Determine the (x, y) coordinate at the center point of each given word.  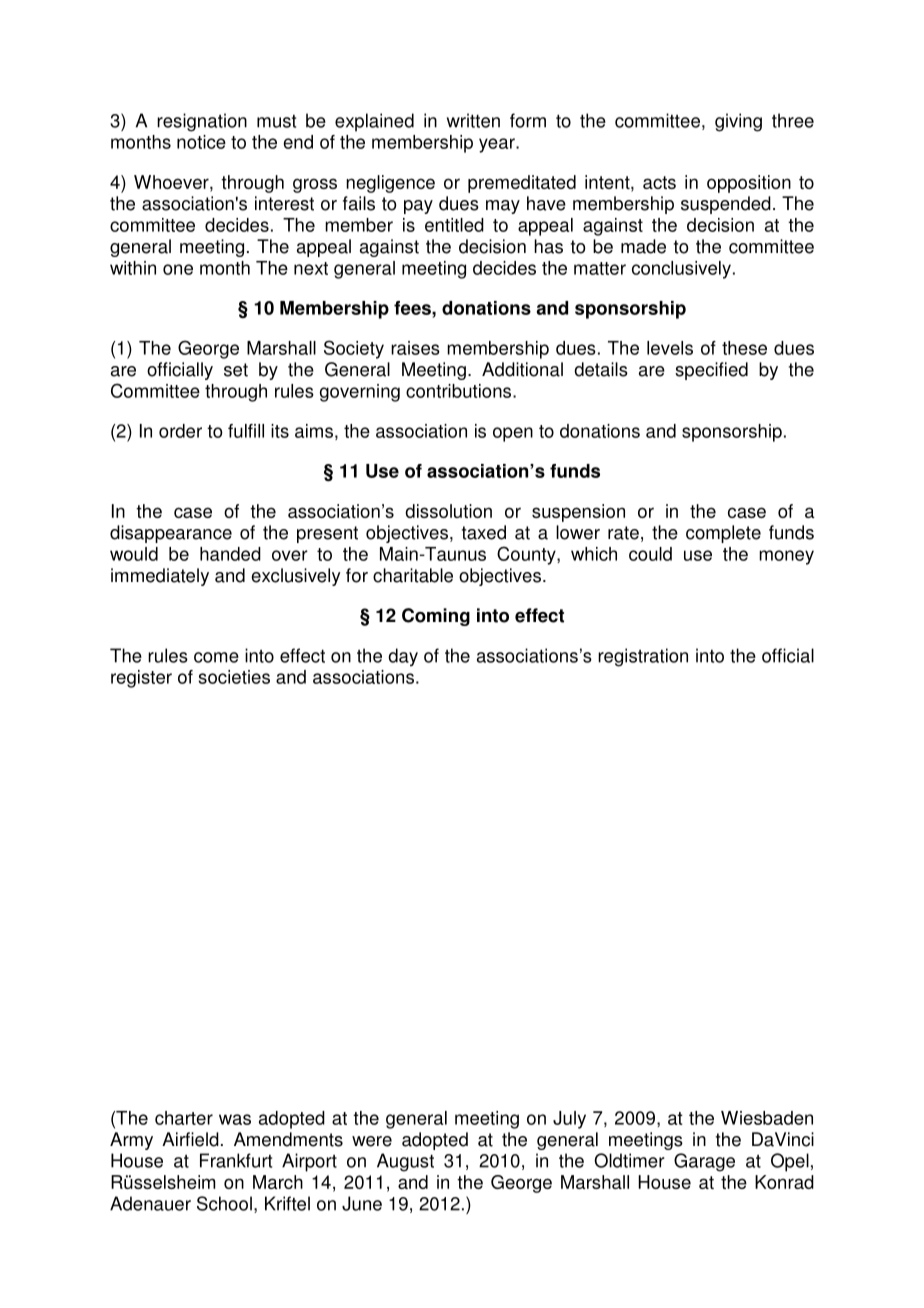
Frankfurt (236, 1160)
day (403, 657)
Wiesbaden (767, 1118)
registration (643, 657)
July (569, 1120)
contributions (460, 391)
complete (723, 534)
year (498, 145)
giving (738, 122)
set (236, 370)
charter (184, 1118)
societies (234, 677)
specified (711, 371)
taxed (484, 532)
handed (230, 554)
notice (201, 142)
